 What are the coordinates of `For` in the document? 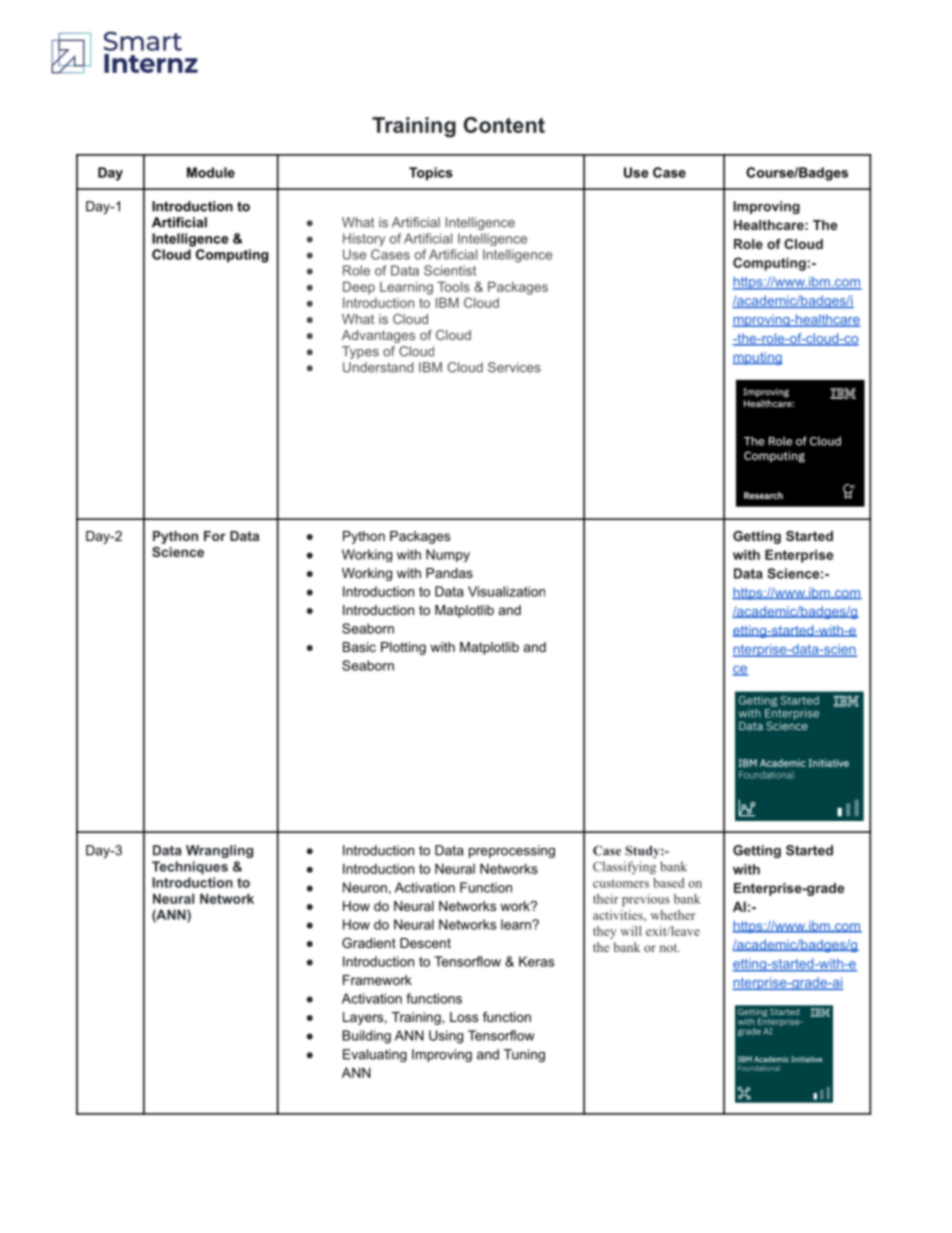 It's located at (215, 536).
